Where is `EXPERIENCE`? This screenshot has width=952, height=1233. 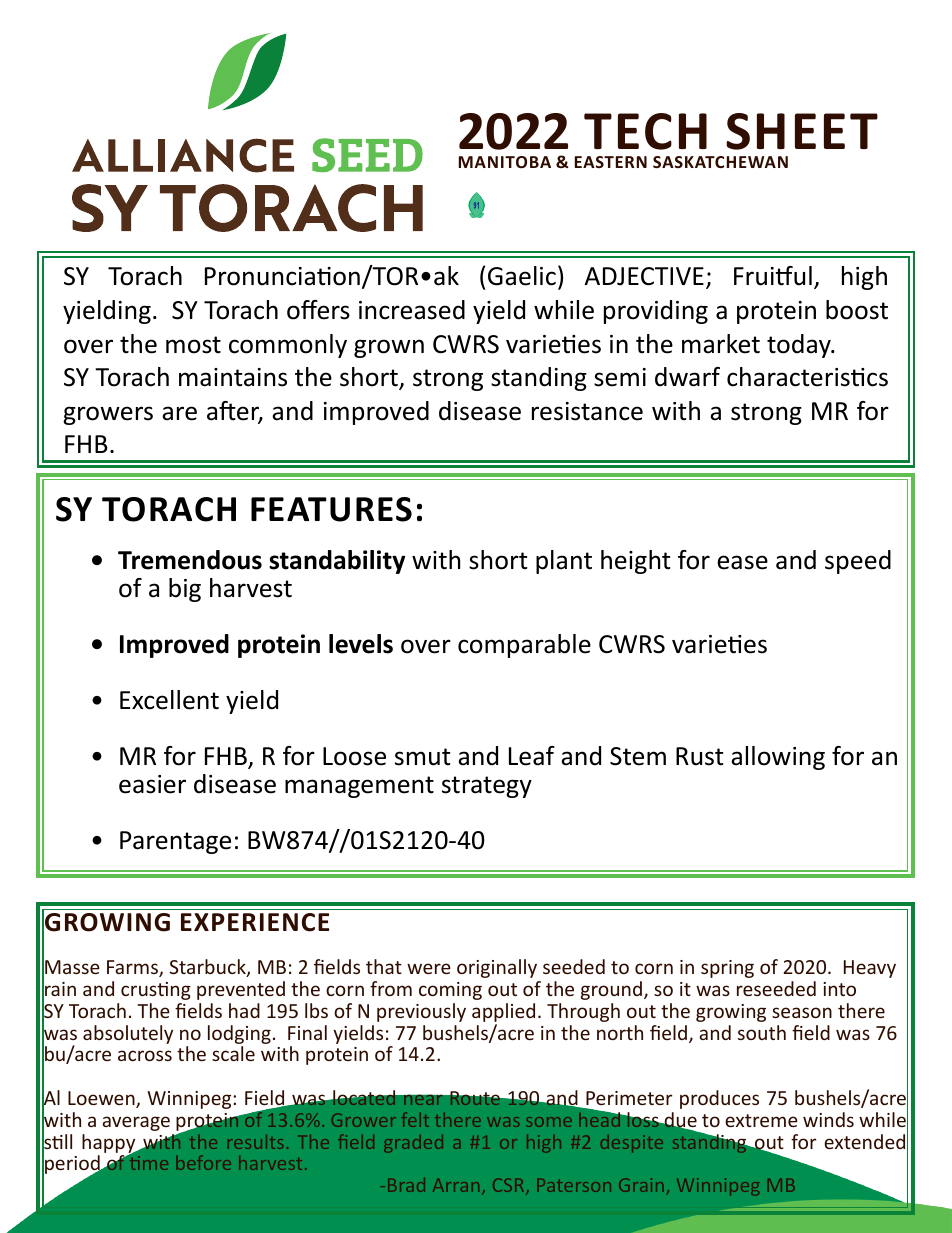
EXPERIENCE is located at coordinates (255, 922).
